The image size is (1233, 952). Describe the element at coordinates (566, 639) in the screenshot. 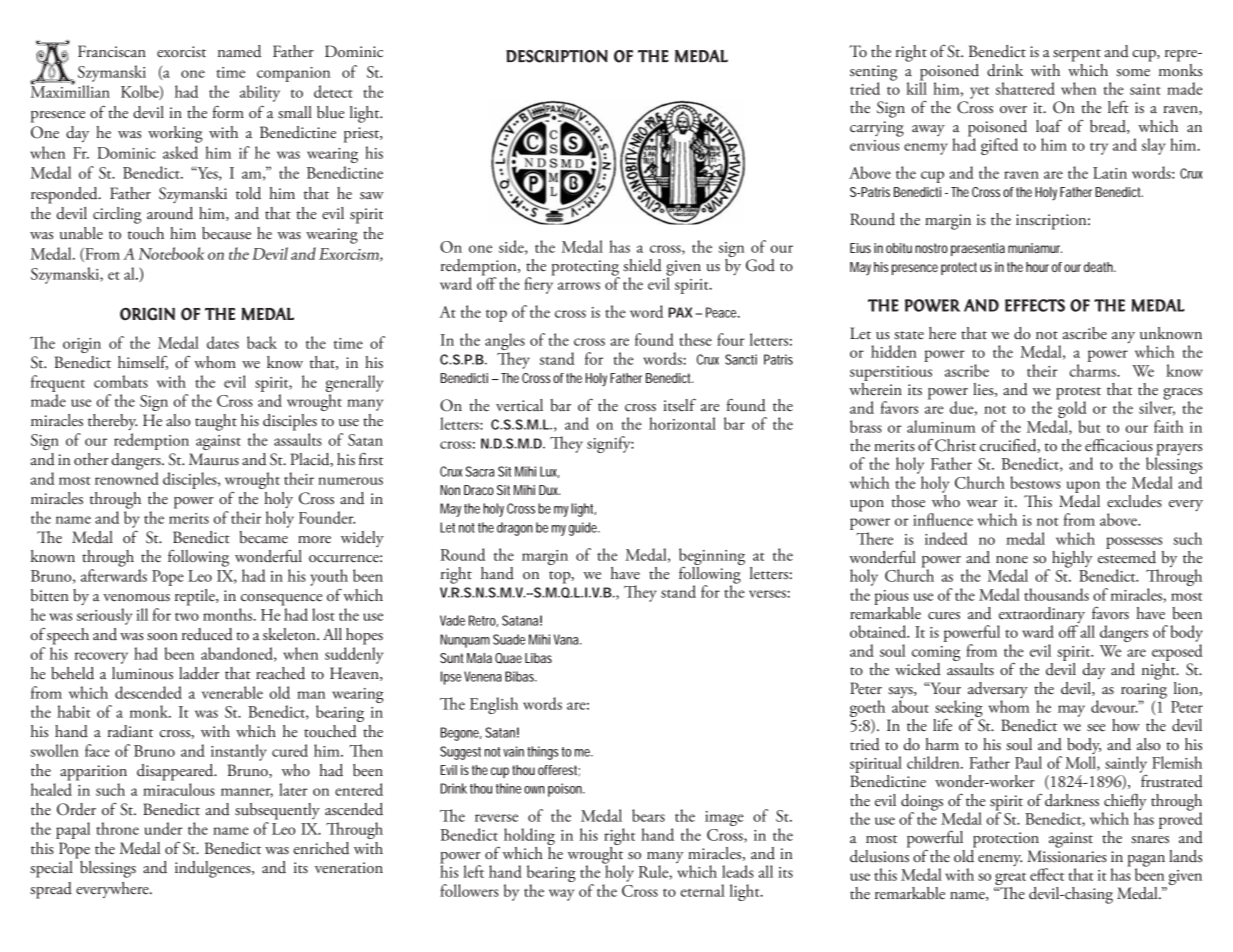

I see `Vana` at that location.
